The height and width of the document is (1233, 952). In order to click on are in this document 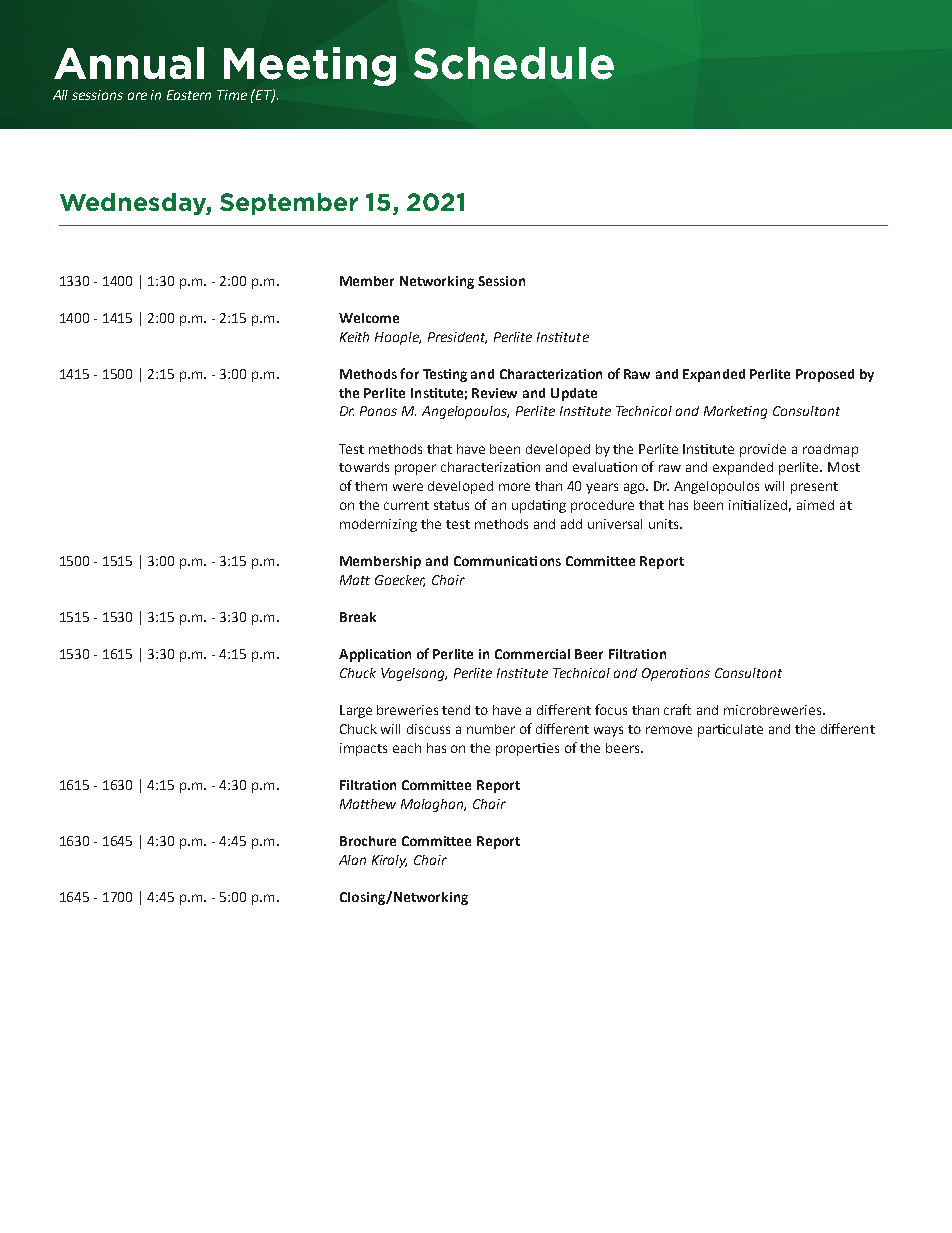, I will do `click(137, 96)`.
